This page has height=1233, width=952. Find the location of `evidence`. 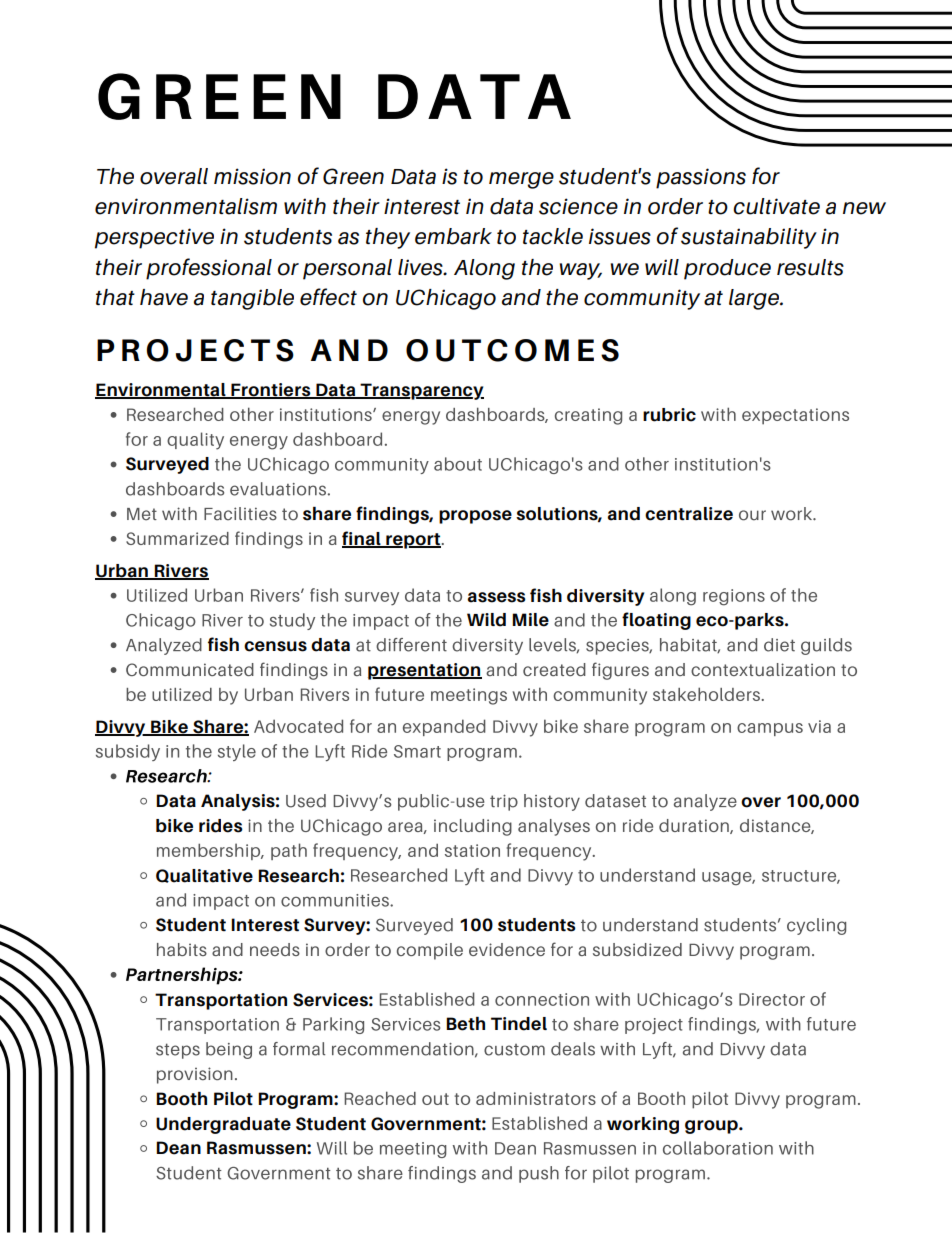

evidence is located at coordinates (507, 949).
